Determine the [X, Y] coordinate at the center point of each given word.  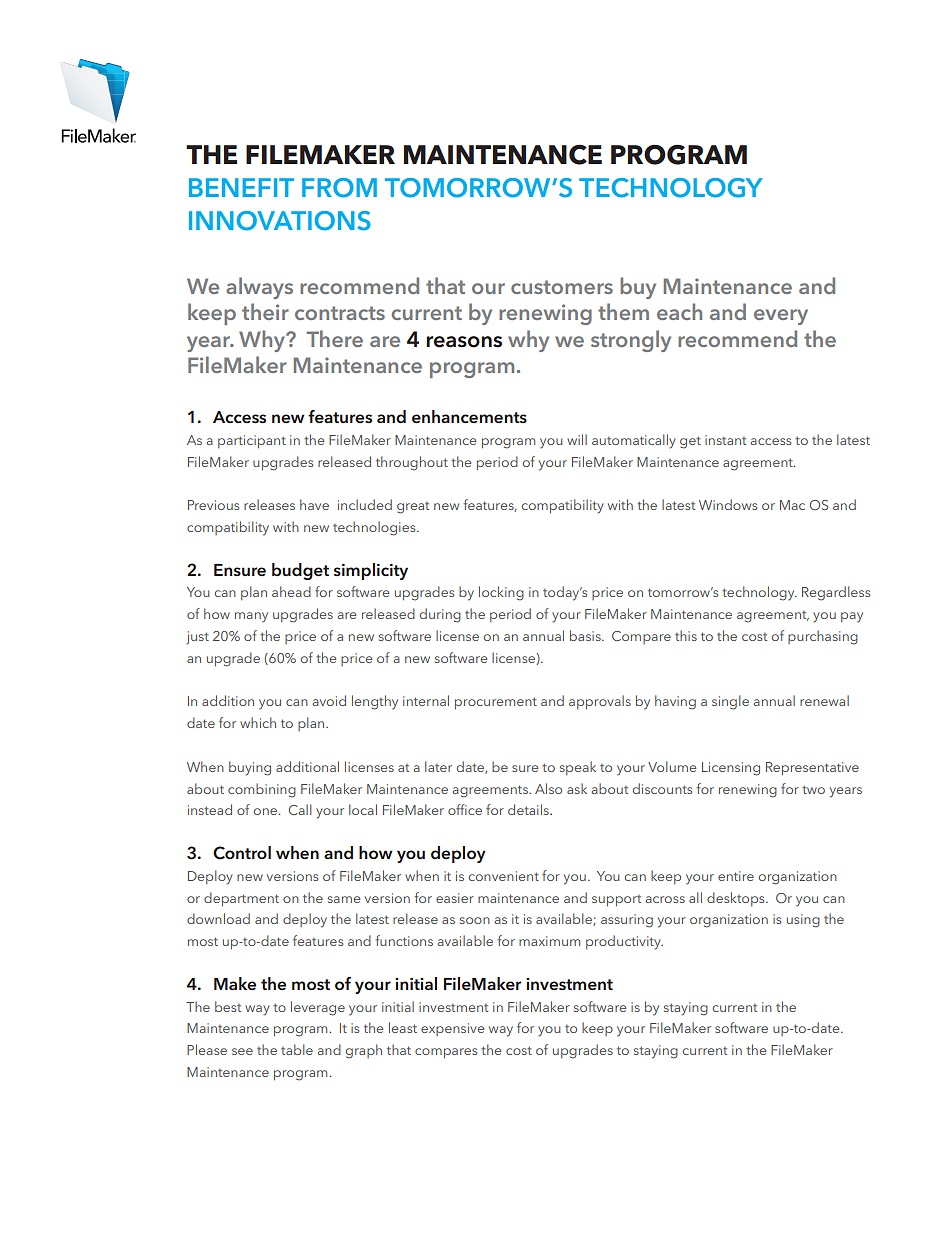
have [314, 504]
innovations [280, 221]
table [297, 1049]
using [803, 921]
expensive [452, 1029]
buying [250, 768]
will [577, 439]
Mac [792, 505]
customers [562, 287]
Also [548, 788]
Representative [812, 768]
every [781, 317]
